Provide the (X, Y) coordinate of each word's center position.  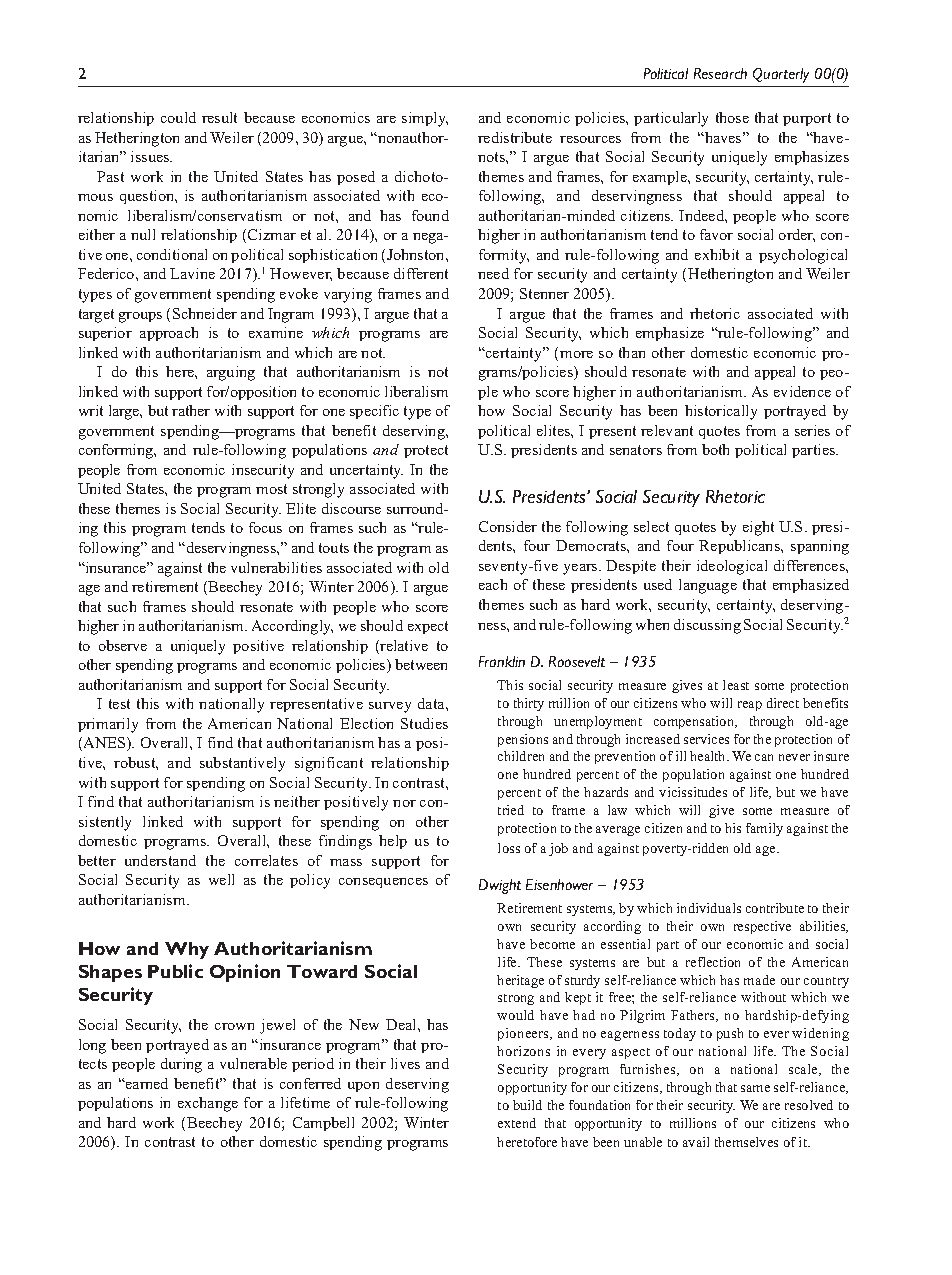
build (527, 1105)
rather (191, 410)
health (709, 756)
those (732, 117)
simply (425, 119)
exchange (208, 1104)
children (521, 756)
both (715, 449)
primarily (108, 725)
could (178, 117)
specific (374, 412)
